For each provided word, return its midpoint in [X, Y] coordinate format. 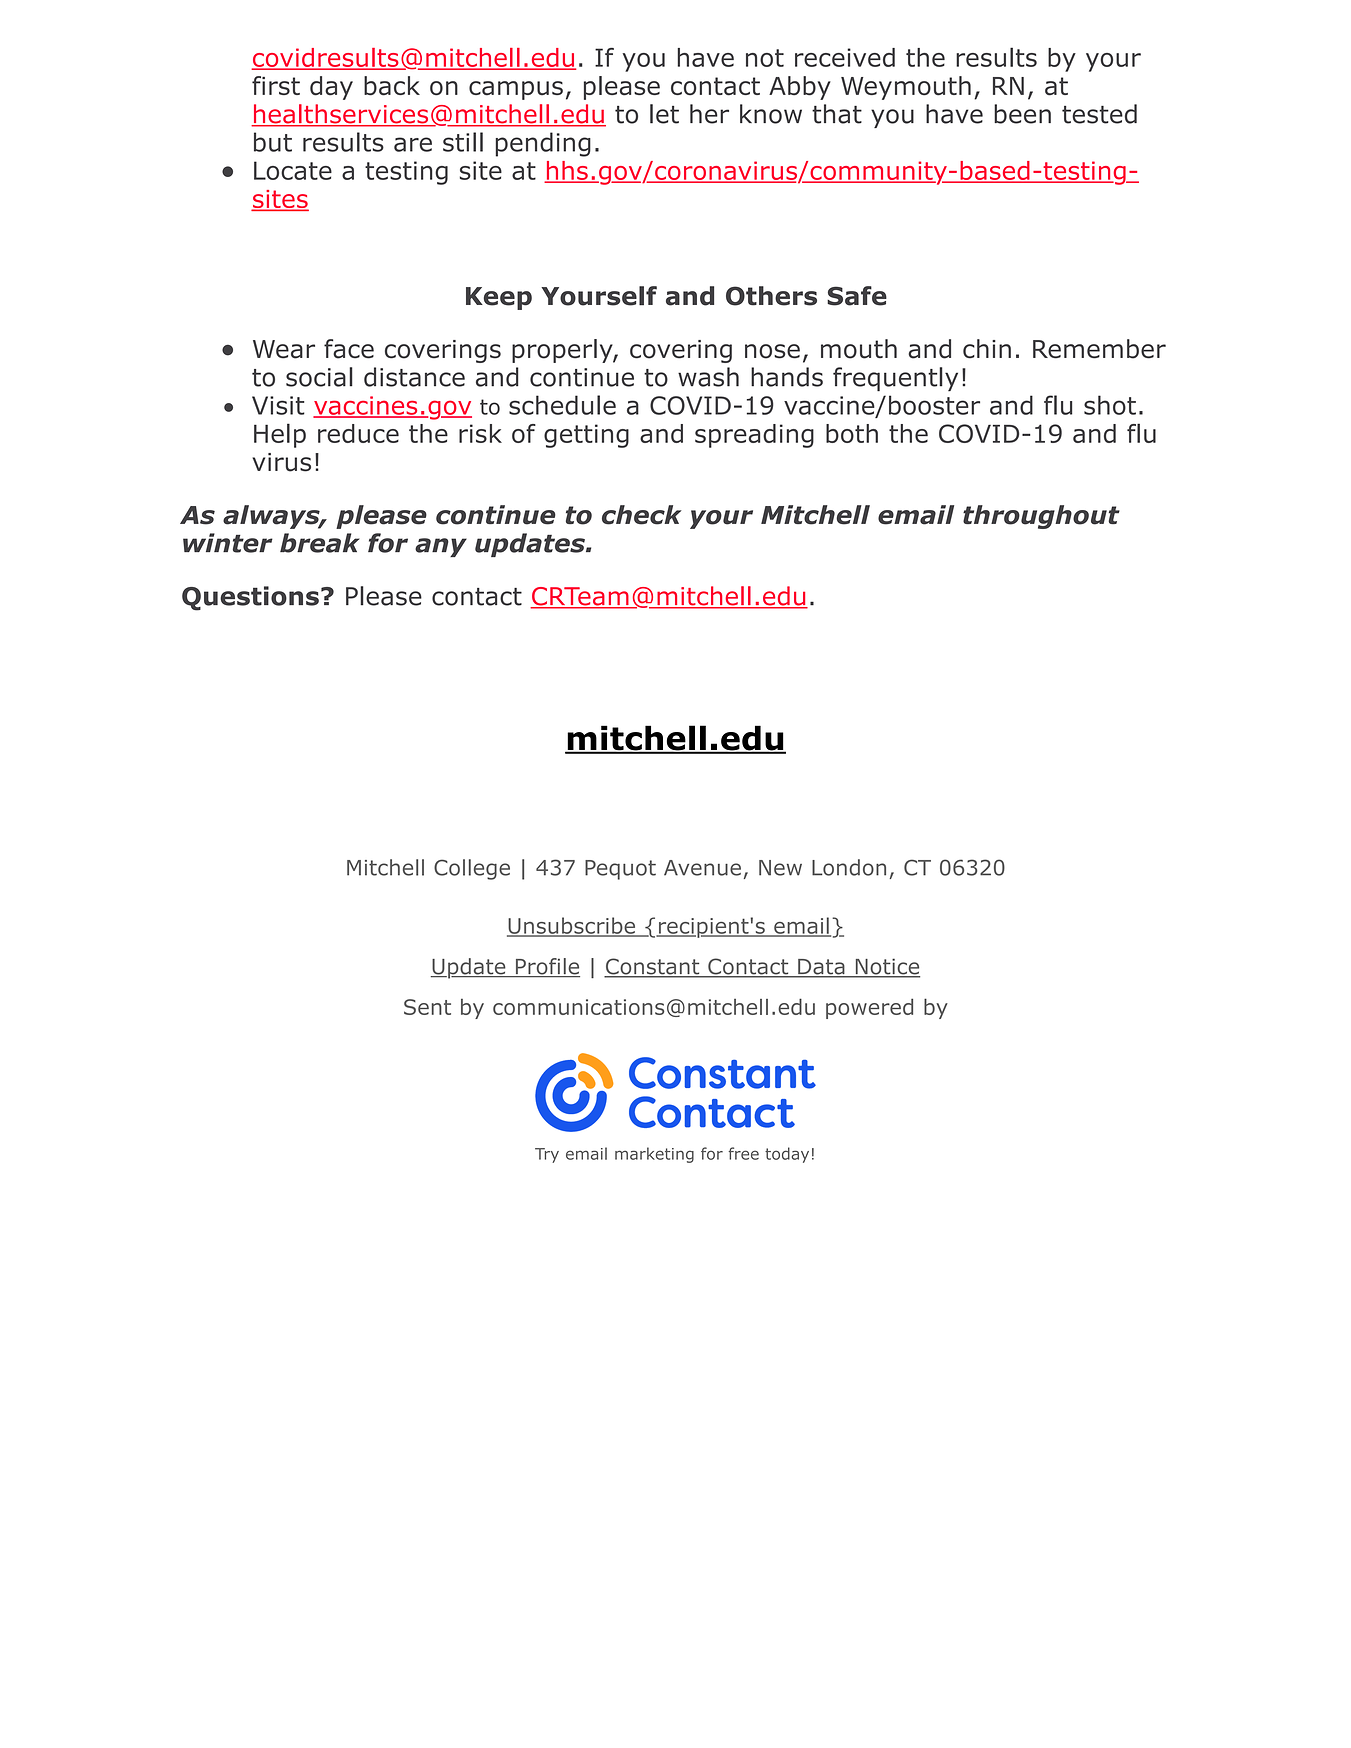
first [276, 85]
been [1022, 114]
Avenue [702, 868]
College [472, 869]
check [642, 515]
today [787, 1155]
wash [708, 377]
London [849, 867]
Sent [427, 1007]
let [664, 114]
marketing [654, 1155]
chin [987, 349]
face [349, 349]
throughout [1041, 517]
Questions [250, 598]
